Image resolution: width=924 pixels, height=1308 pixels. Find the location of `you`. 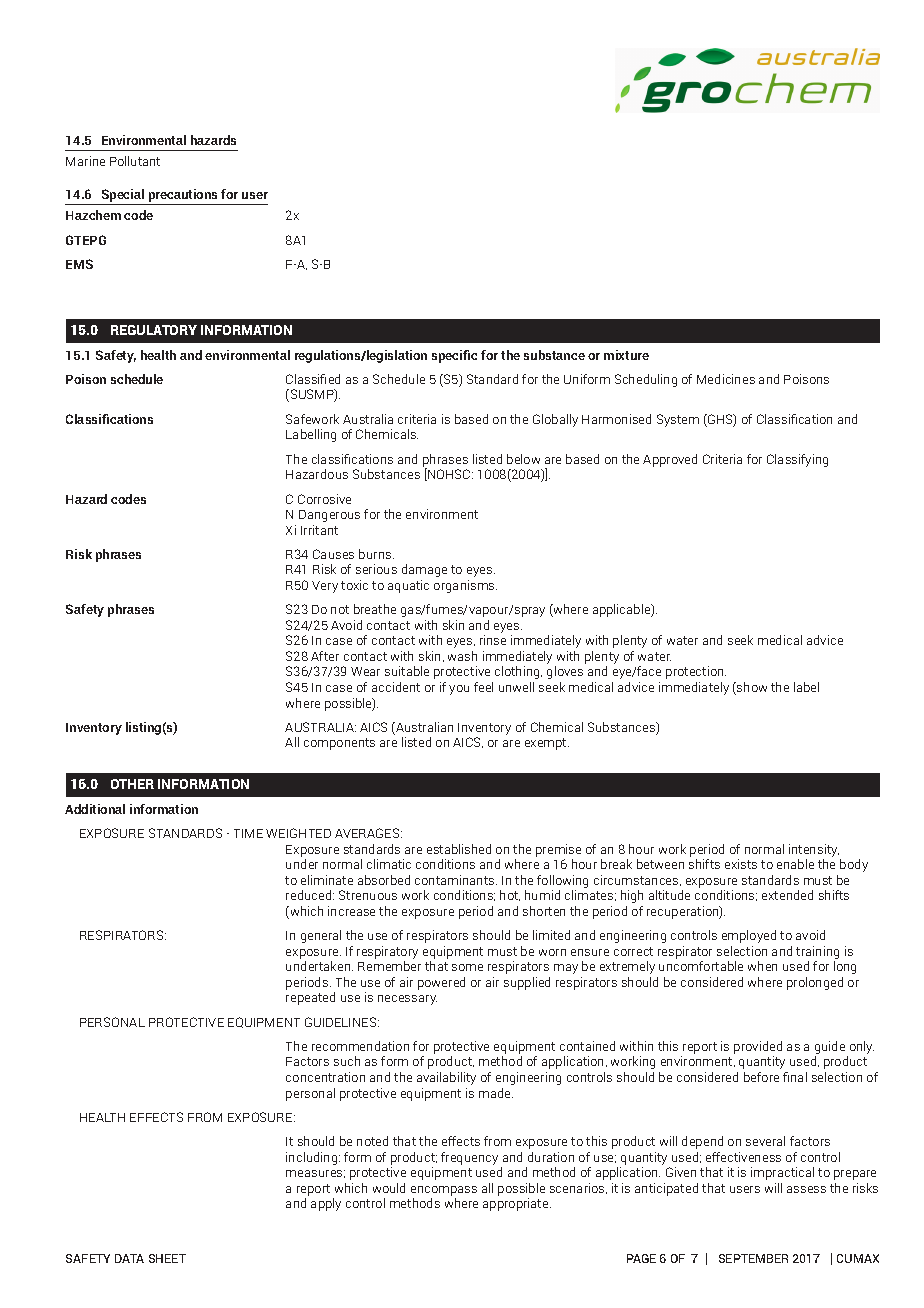

you is located at coordinates (459, 690).
